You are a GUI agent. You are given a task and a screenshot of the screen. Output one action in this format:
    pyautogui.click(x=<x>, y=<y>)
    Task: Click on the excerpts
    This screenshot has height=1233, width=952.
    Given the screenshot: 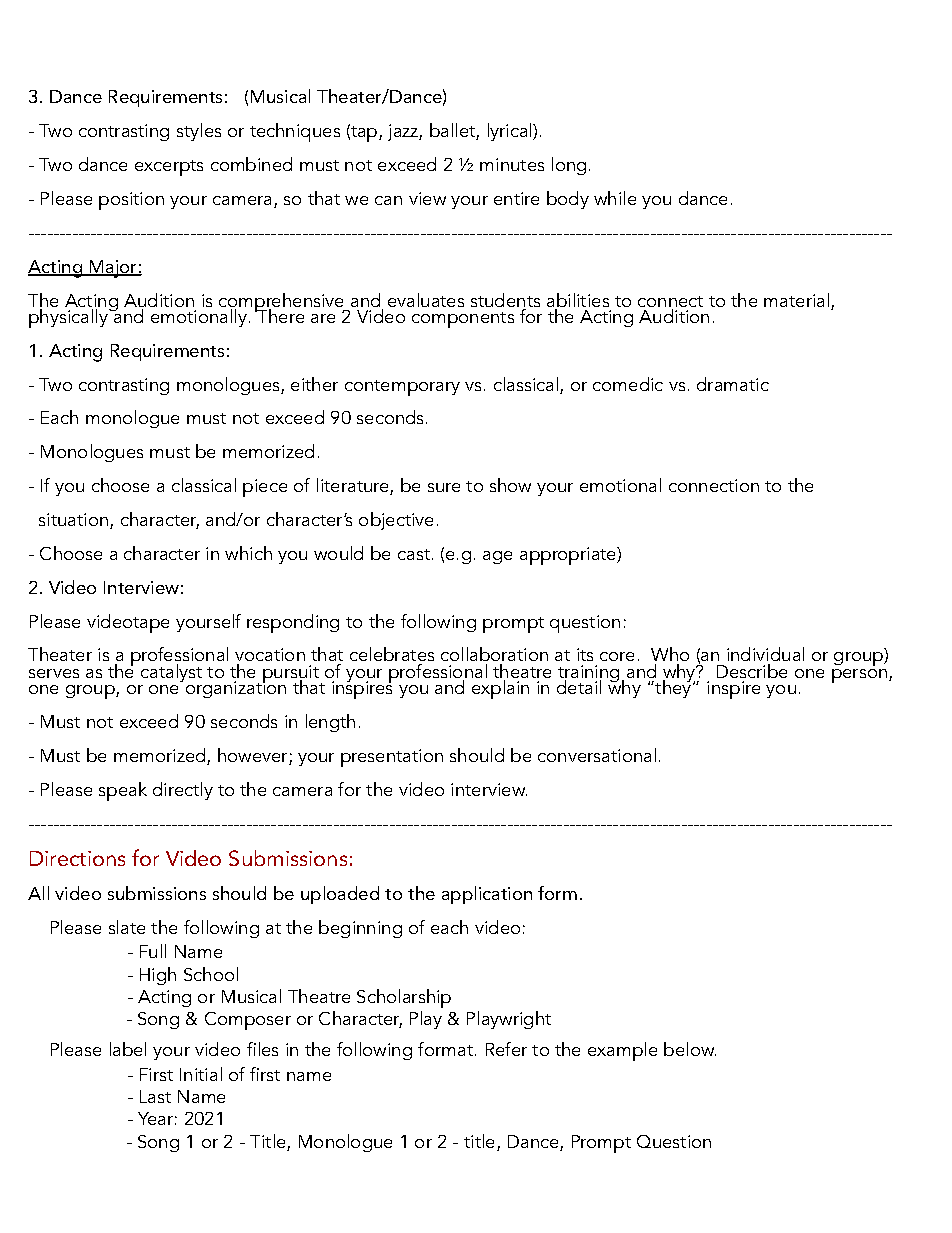 What is the action you would take?
    pyautogui.click(x=169, y=168)
